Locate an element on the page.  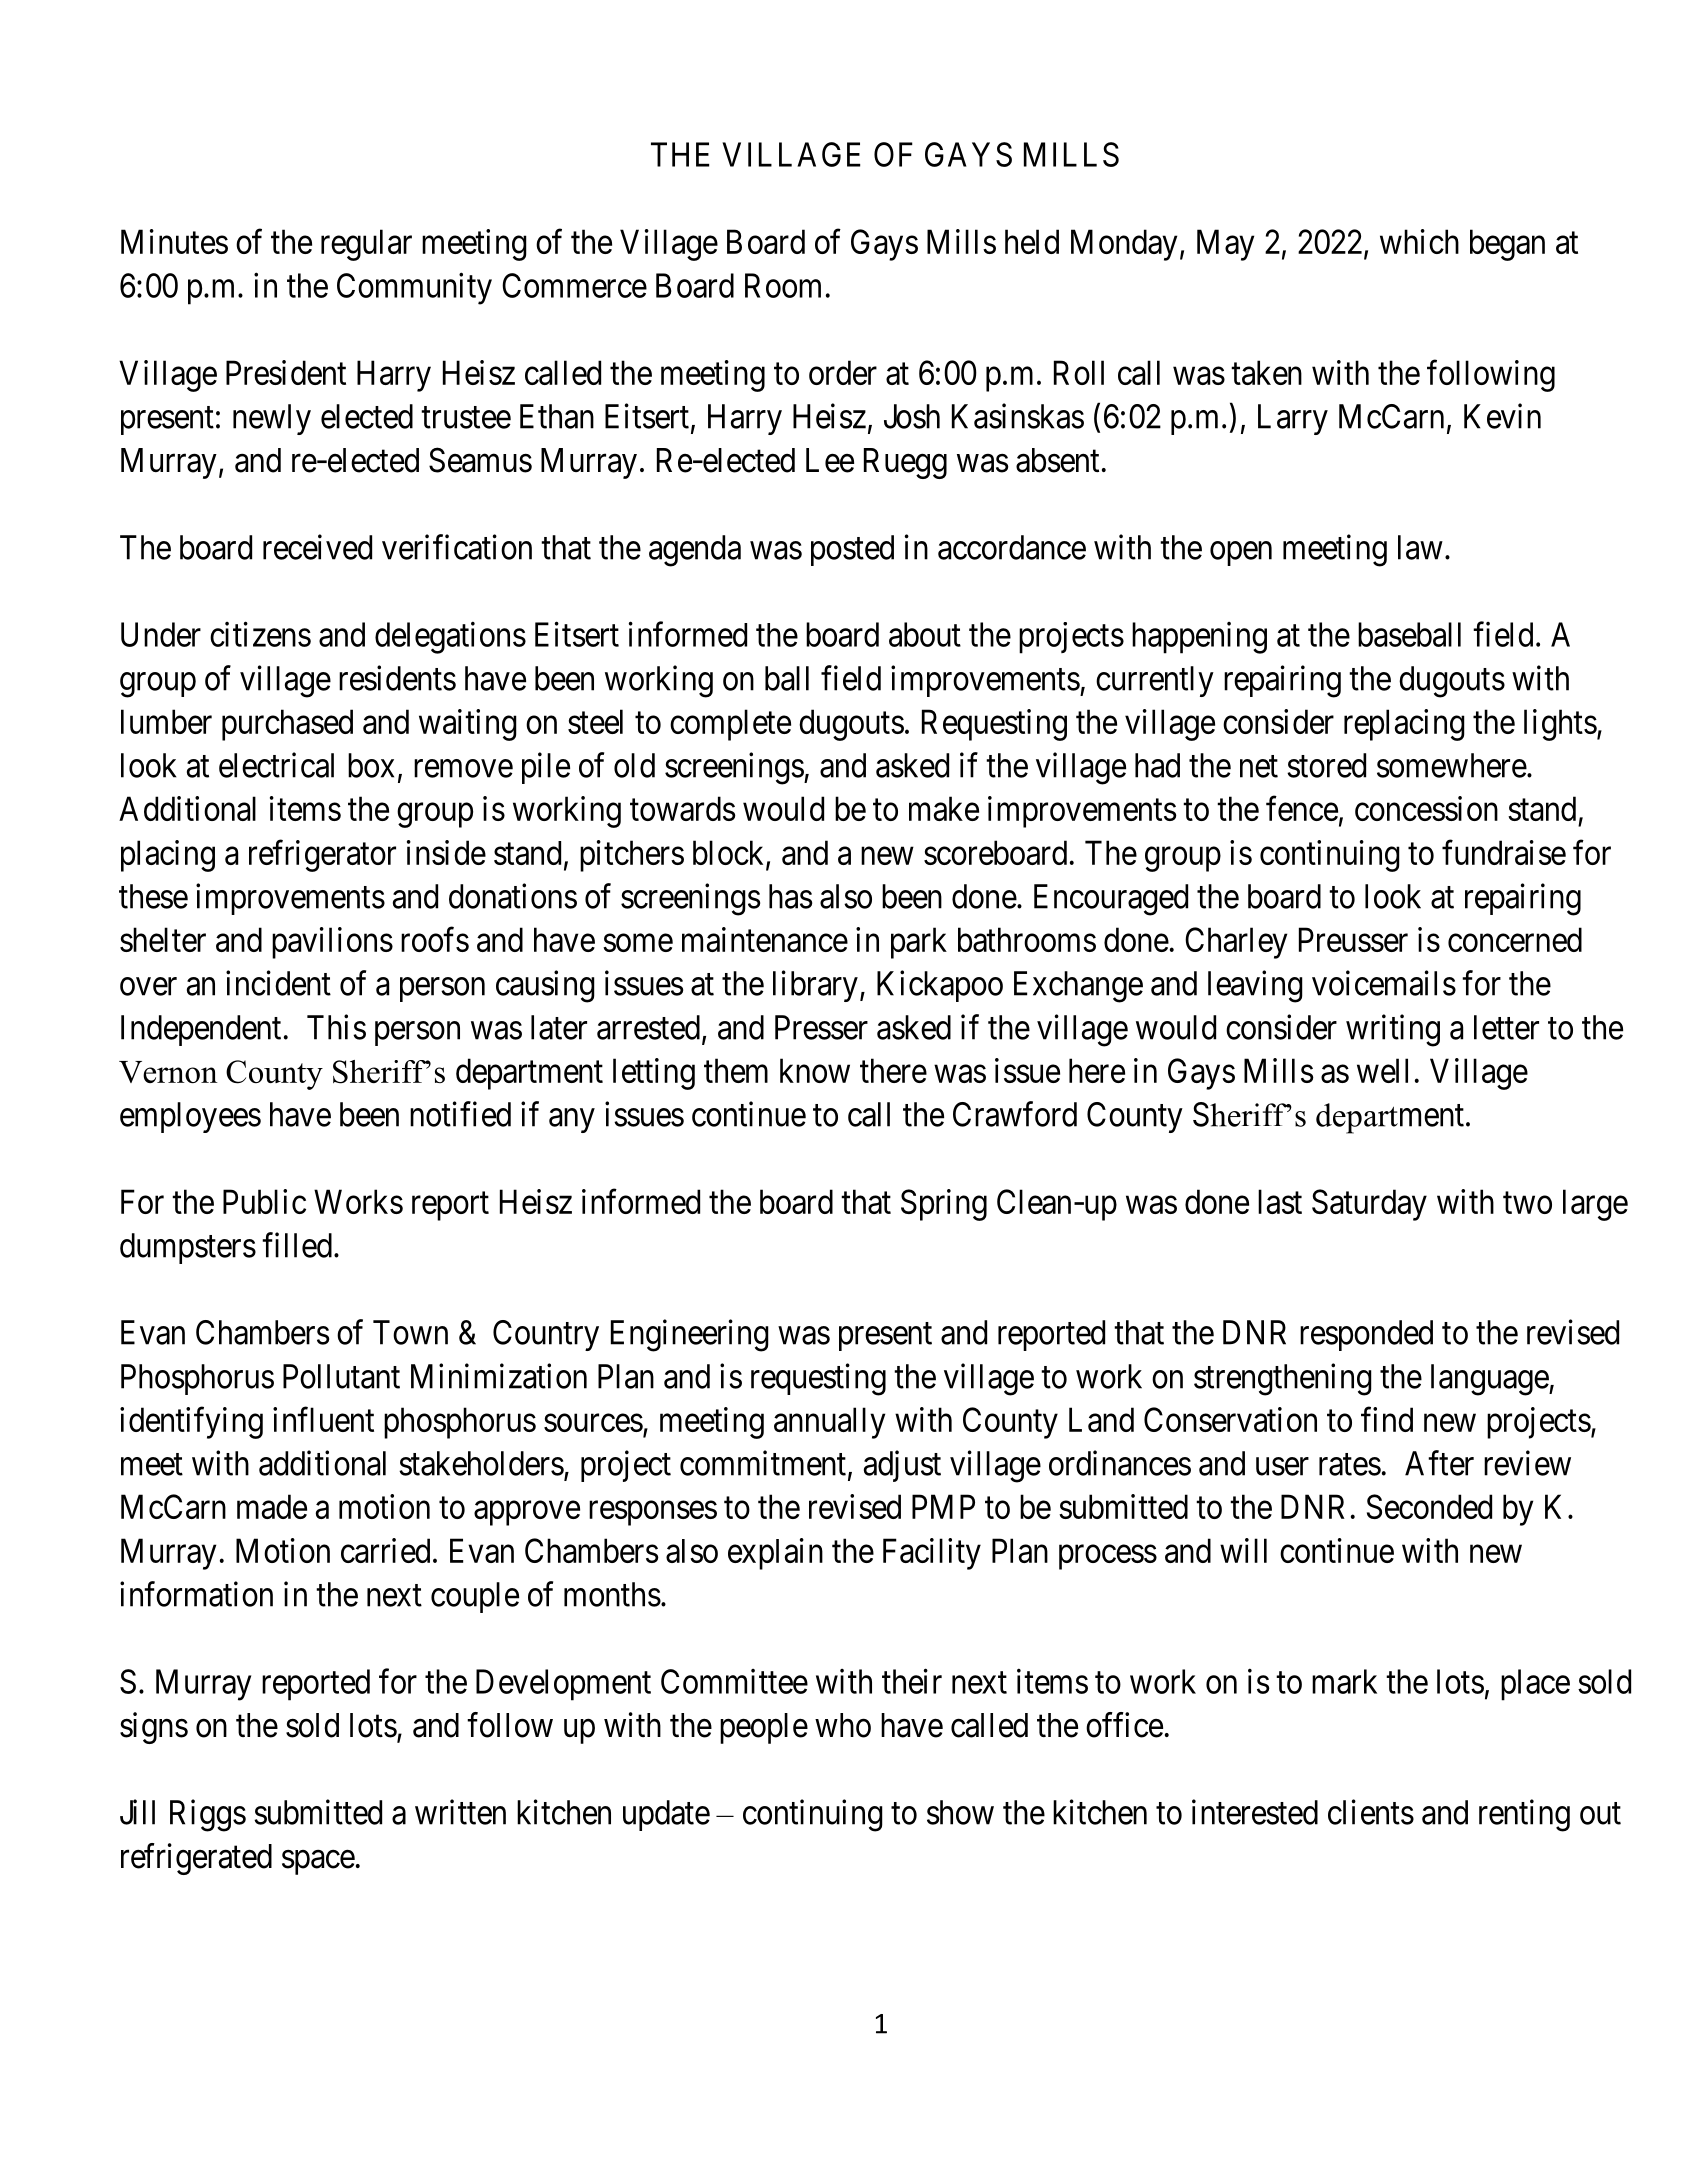
order is located at coordinates (843, 372).
